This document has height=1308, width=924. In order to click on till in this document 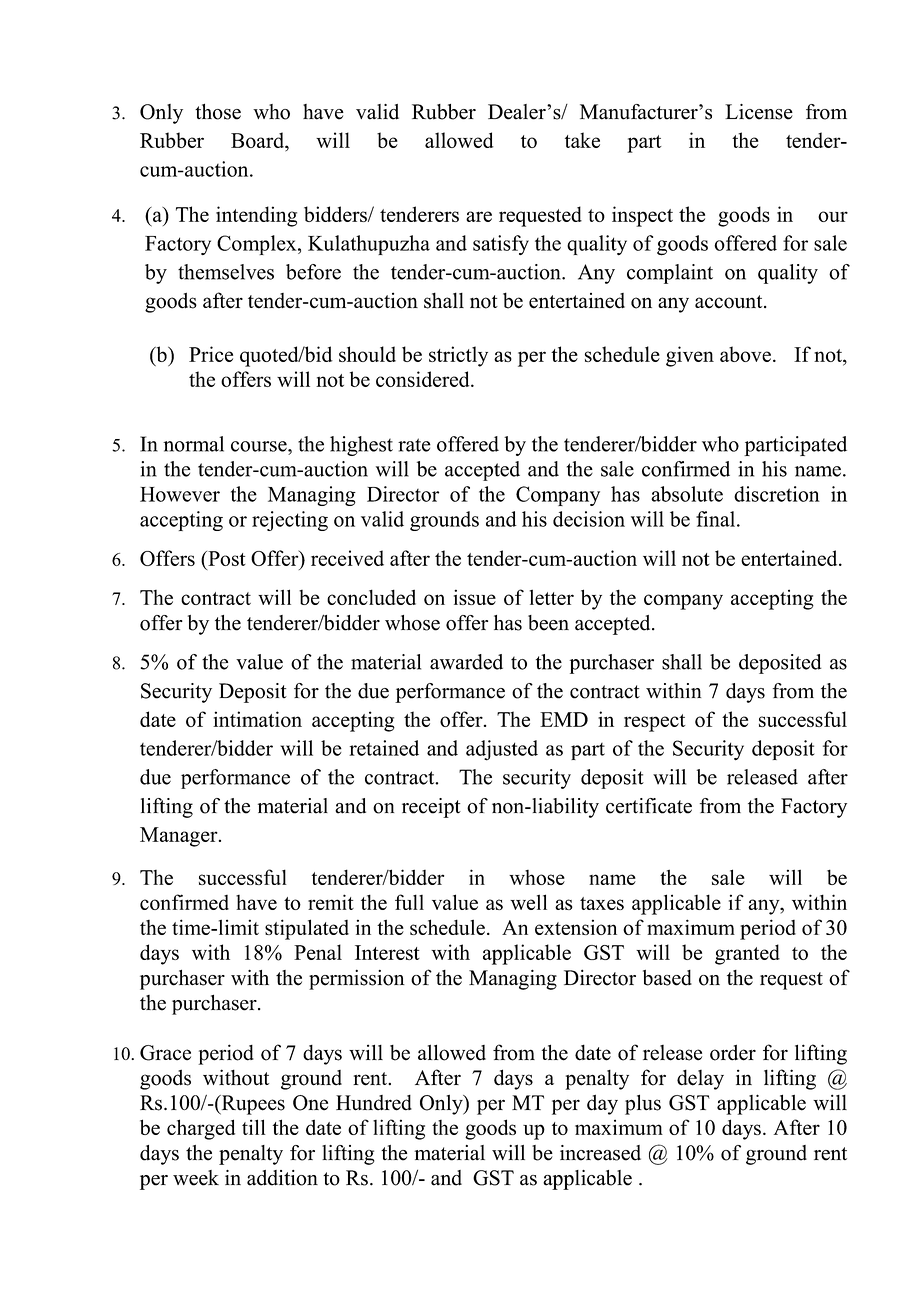, I will do `click(254, 1127)`.
